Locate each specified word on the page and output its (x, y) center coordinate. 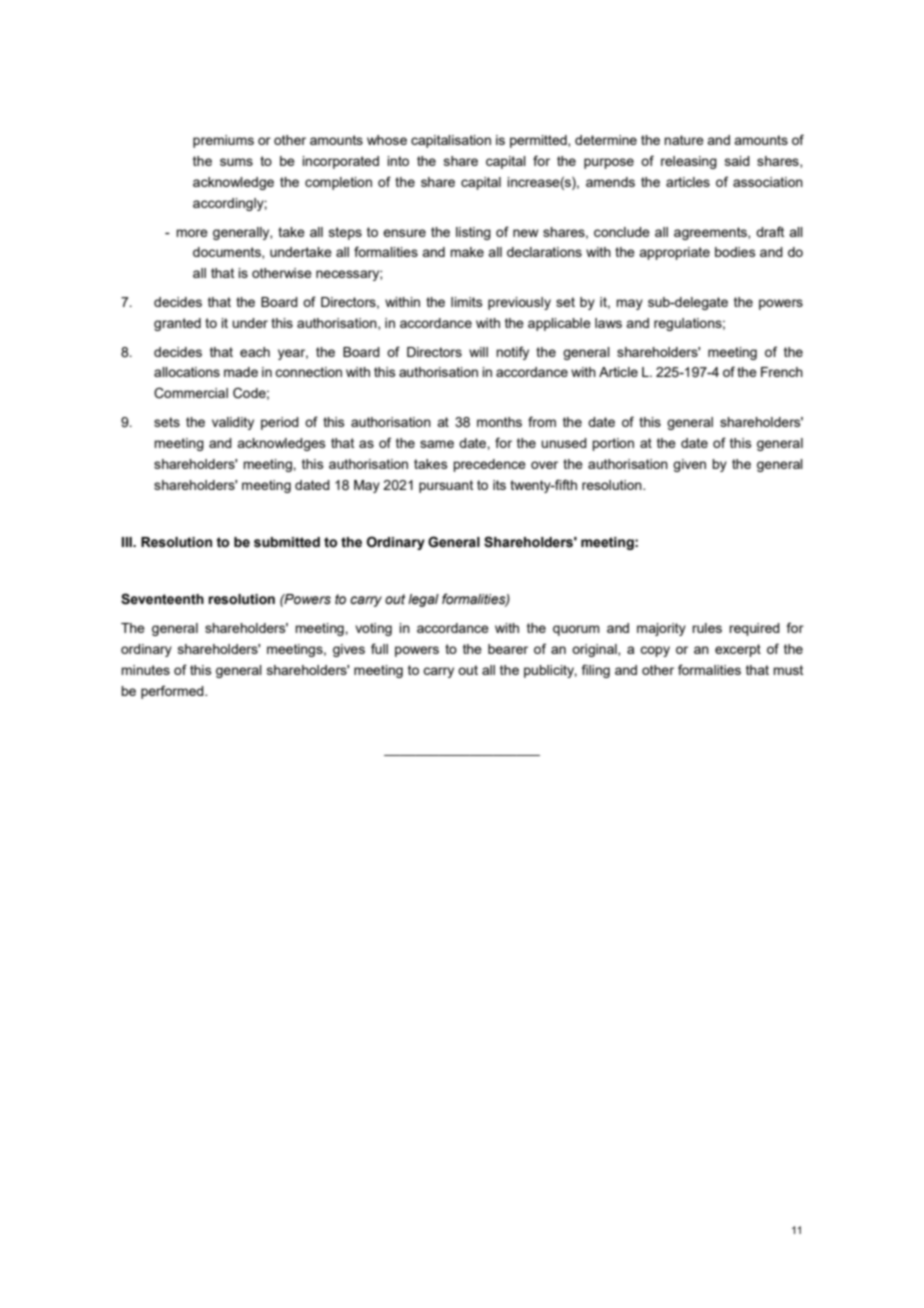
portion (613, 444)
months (499, 422)
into (398, 161)
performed (173, 692)
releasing (689, 162)
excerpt (738, 650)
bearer (508, 649)
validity (233, 423)
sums (236, 162)
